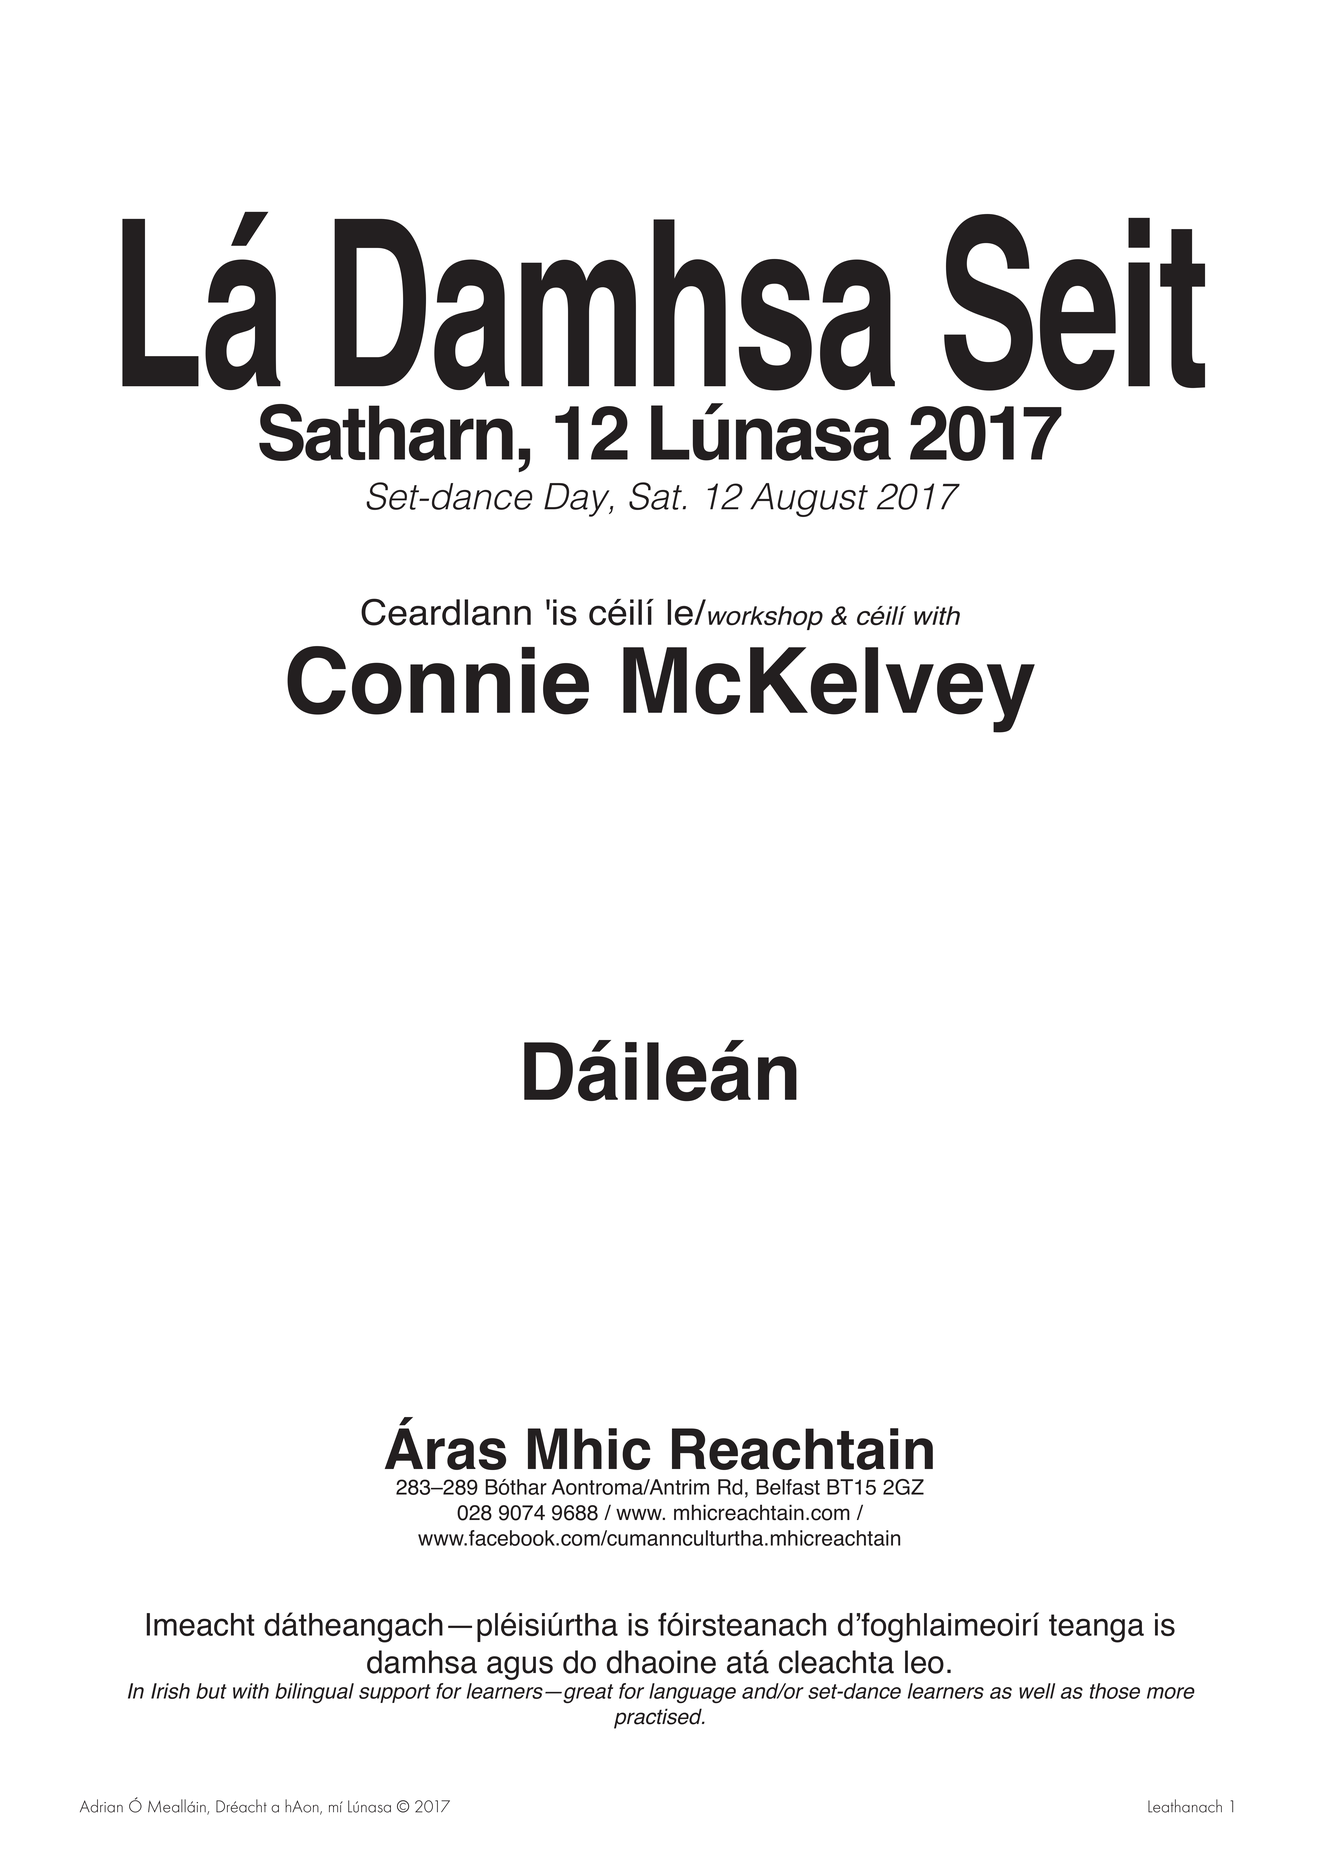 The image size is (1317, 1863). Describe the element at coordinates (788, 1487) in the screenshot. I see `Belfast` at that location.
